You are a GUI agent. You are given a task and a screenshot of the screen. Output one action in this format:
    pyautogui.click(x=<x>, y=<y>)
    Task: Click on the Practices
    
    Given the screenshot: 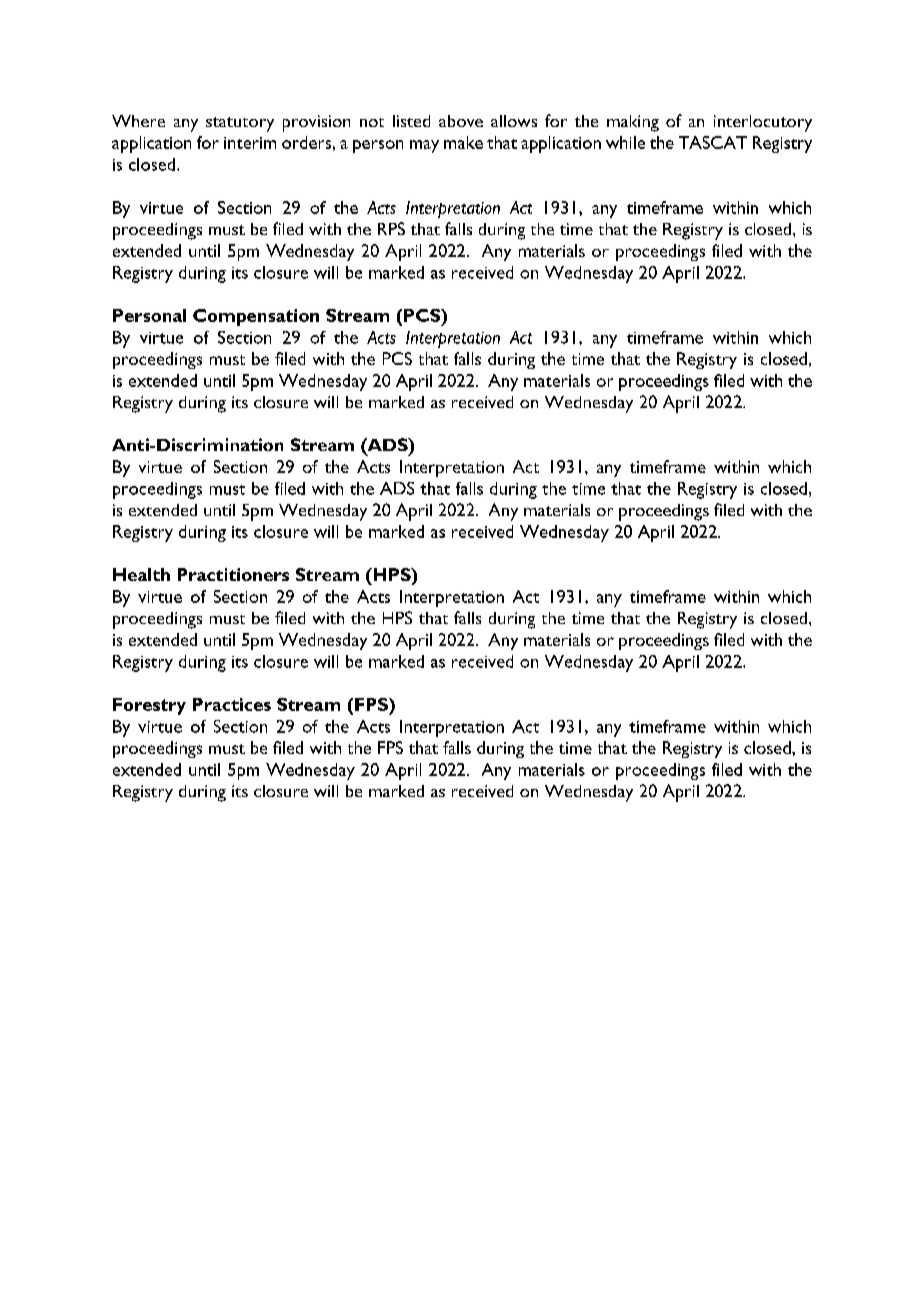 What is the action you would take?
    pyautogui.click(x=232, y=704)
